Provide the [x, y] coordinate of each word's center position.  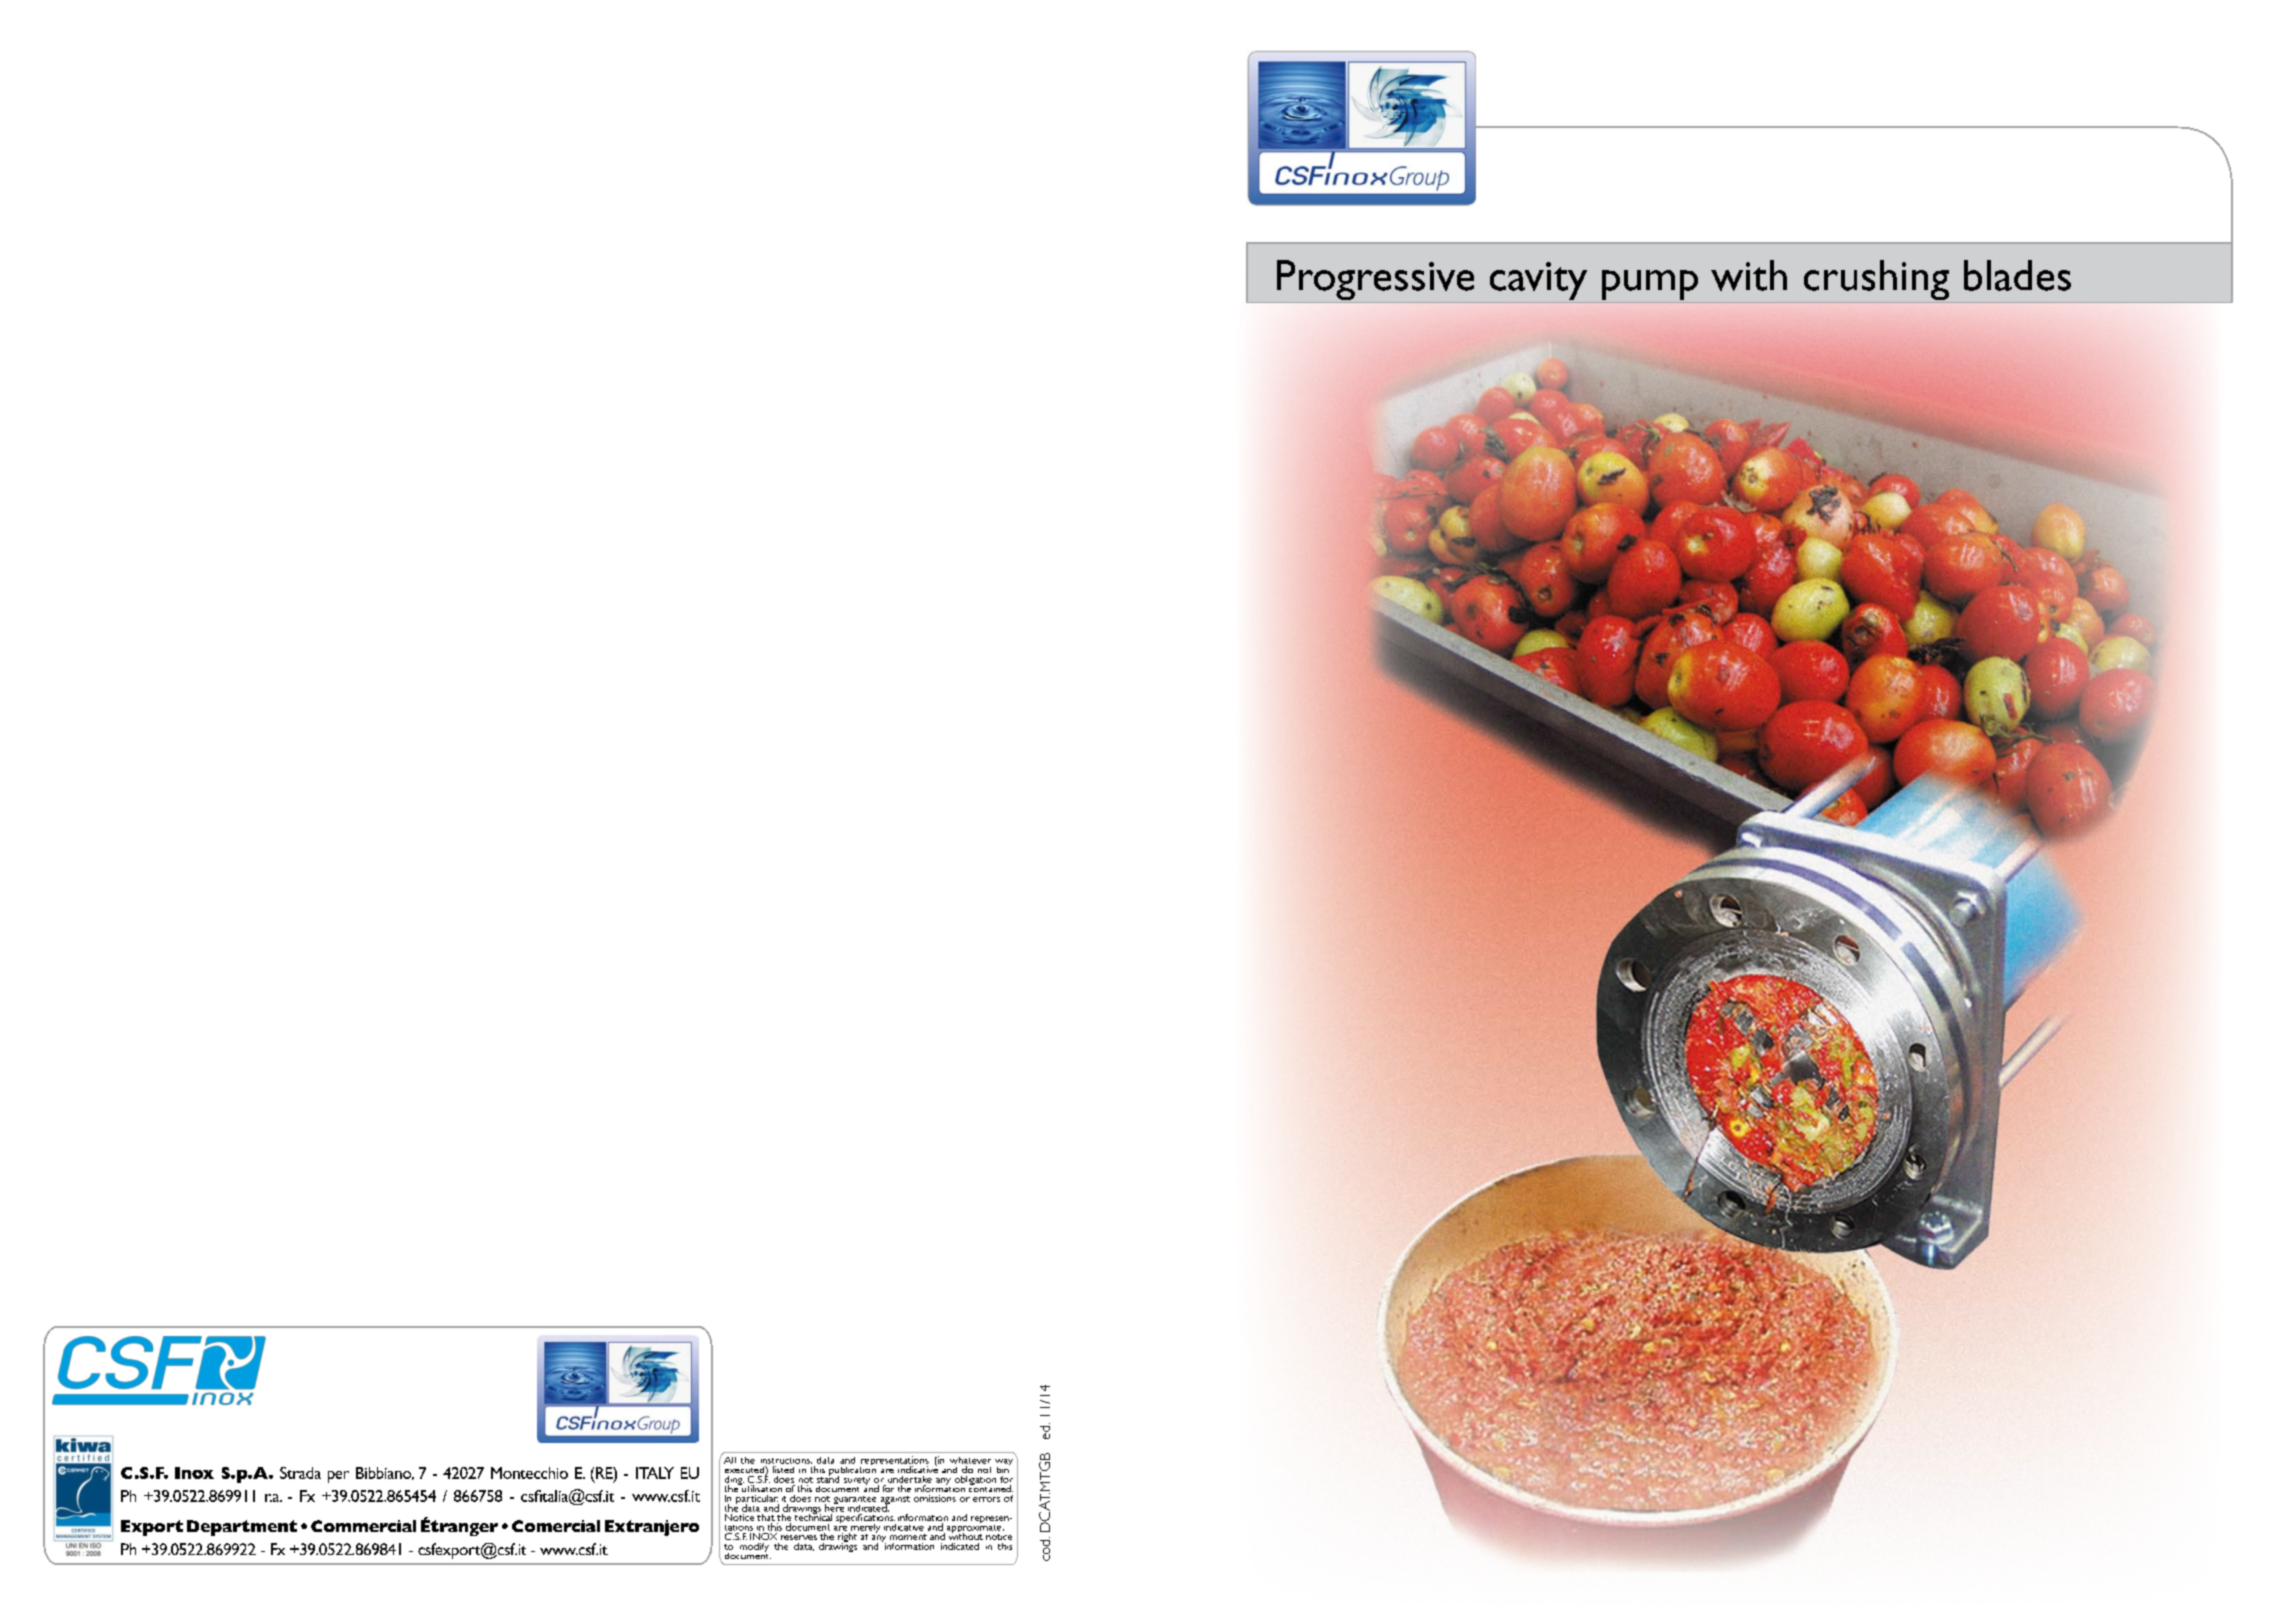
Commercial [363, 1526]
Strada [300, 1473]
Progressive [1375, 281]
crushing [1876, 281]
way [1004, 1463]
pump [1650, 286]
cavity [1538, 282]
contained [991, 1487]
